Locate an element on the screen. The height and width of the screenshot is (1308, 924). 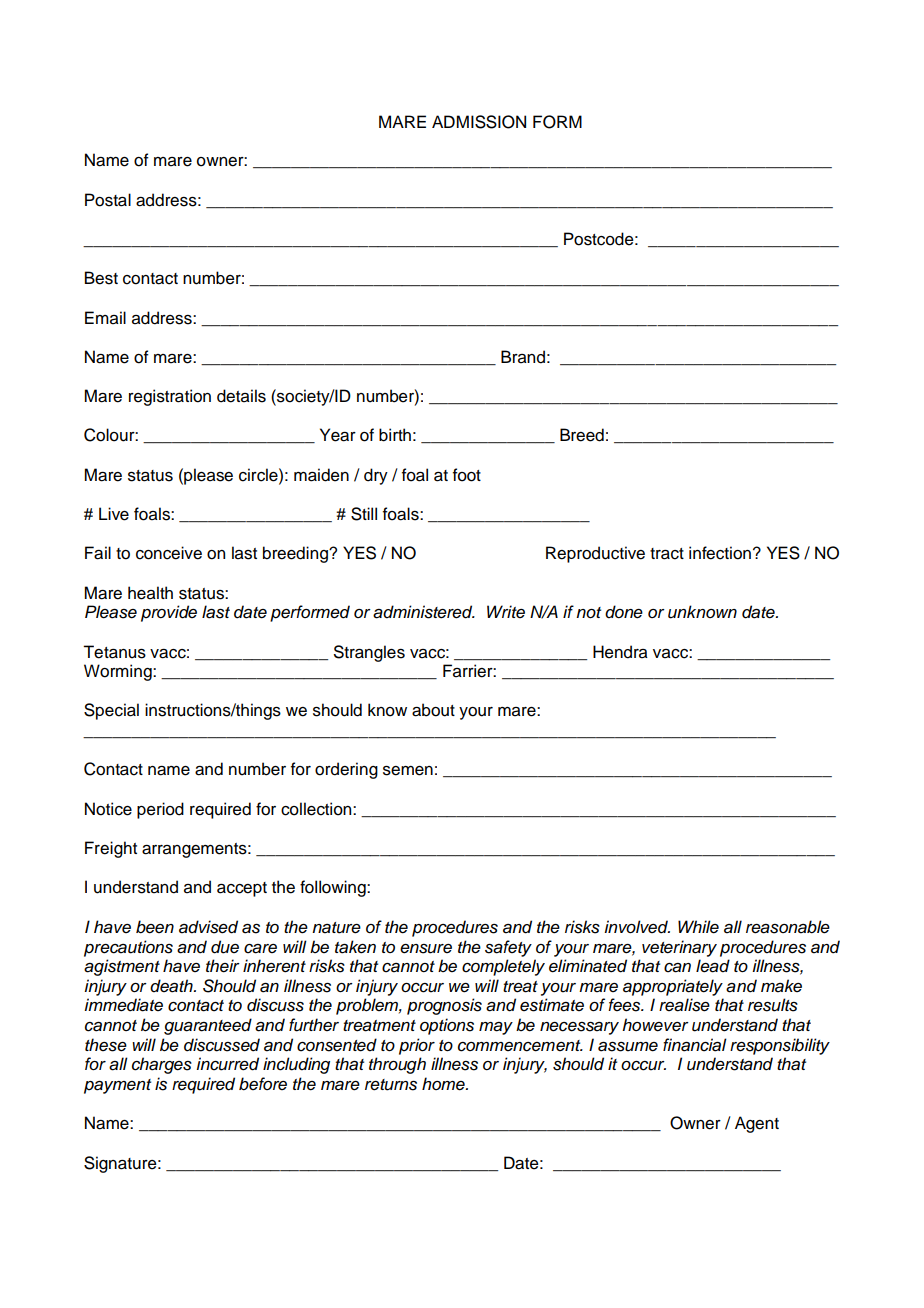
Agent is located at coordinates (757, 1124).
